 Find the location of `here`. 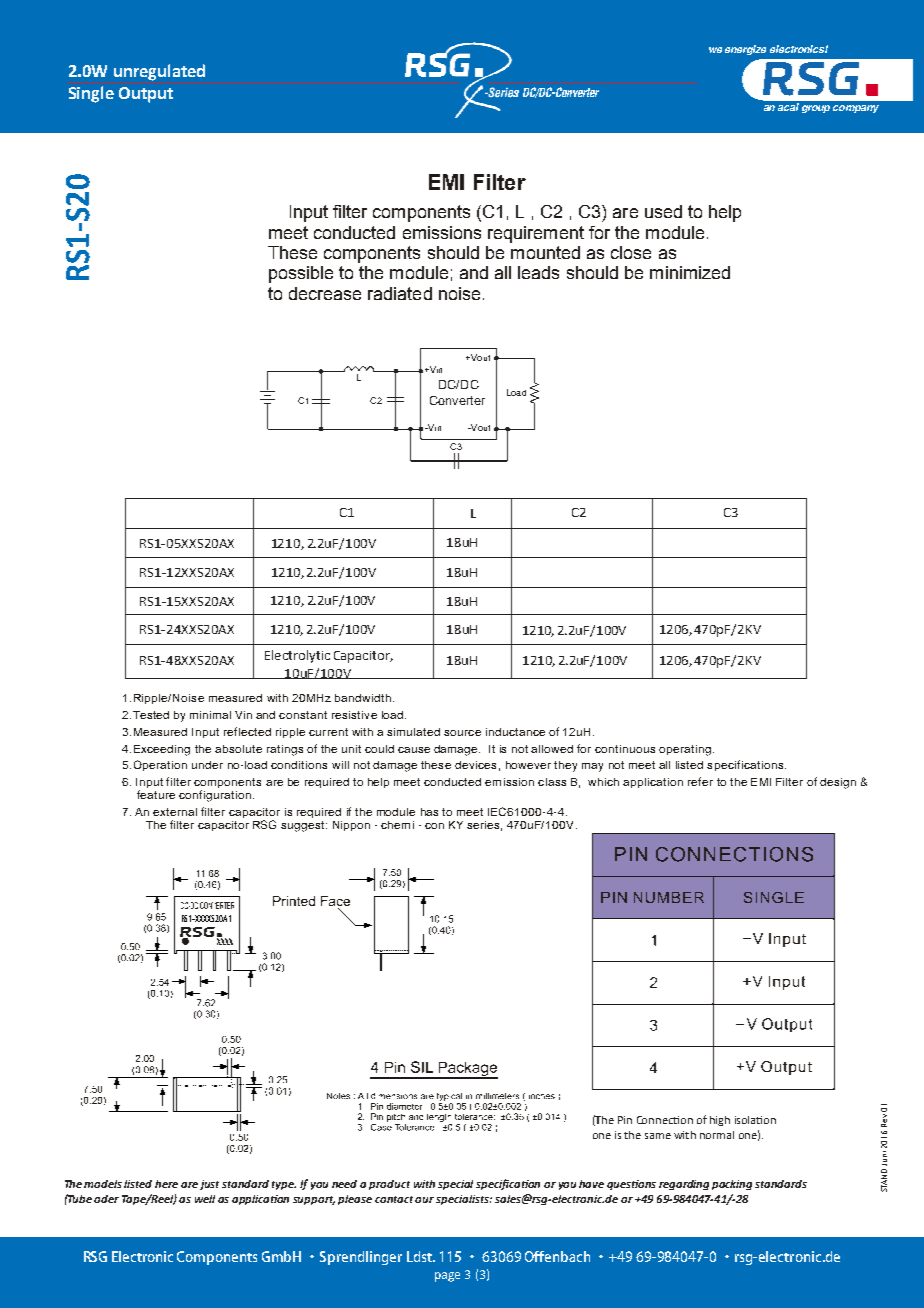

here is located at coordinates (166, 1184).
